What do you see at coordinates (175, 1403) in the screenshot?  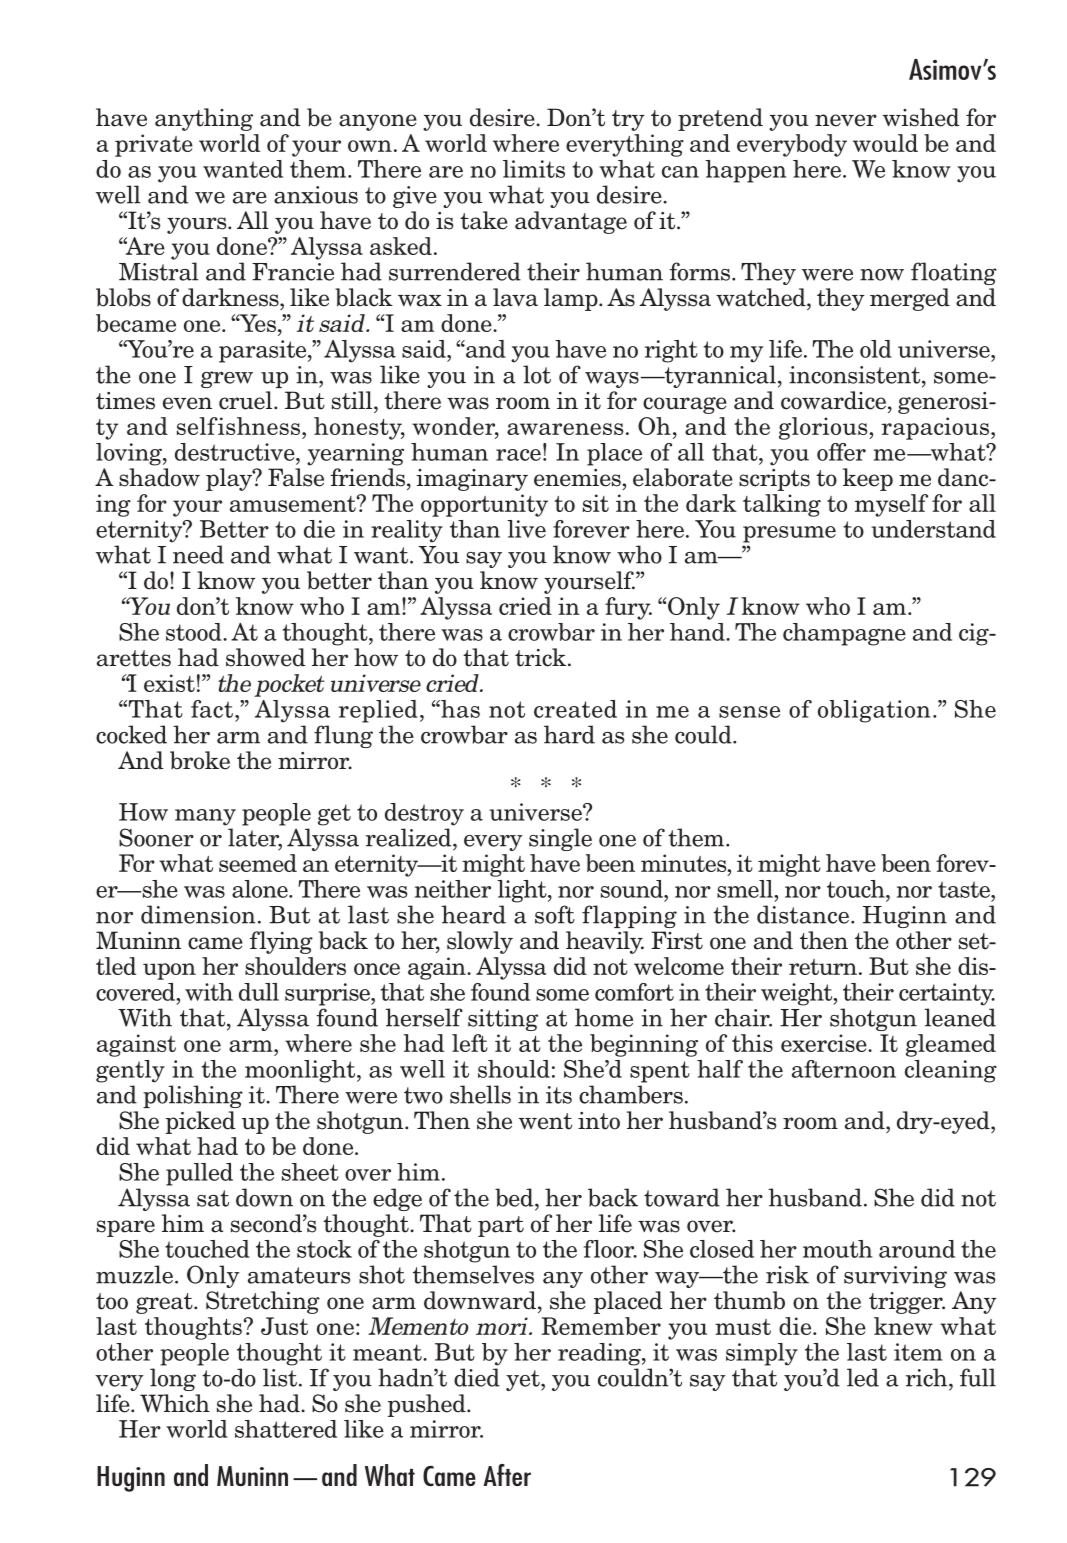 I see `Which` at bounding box center [175, 1403].
